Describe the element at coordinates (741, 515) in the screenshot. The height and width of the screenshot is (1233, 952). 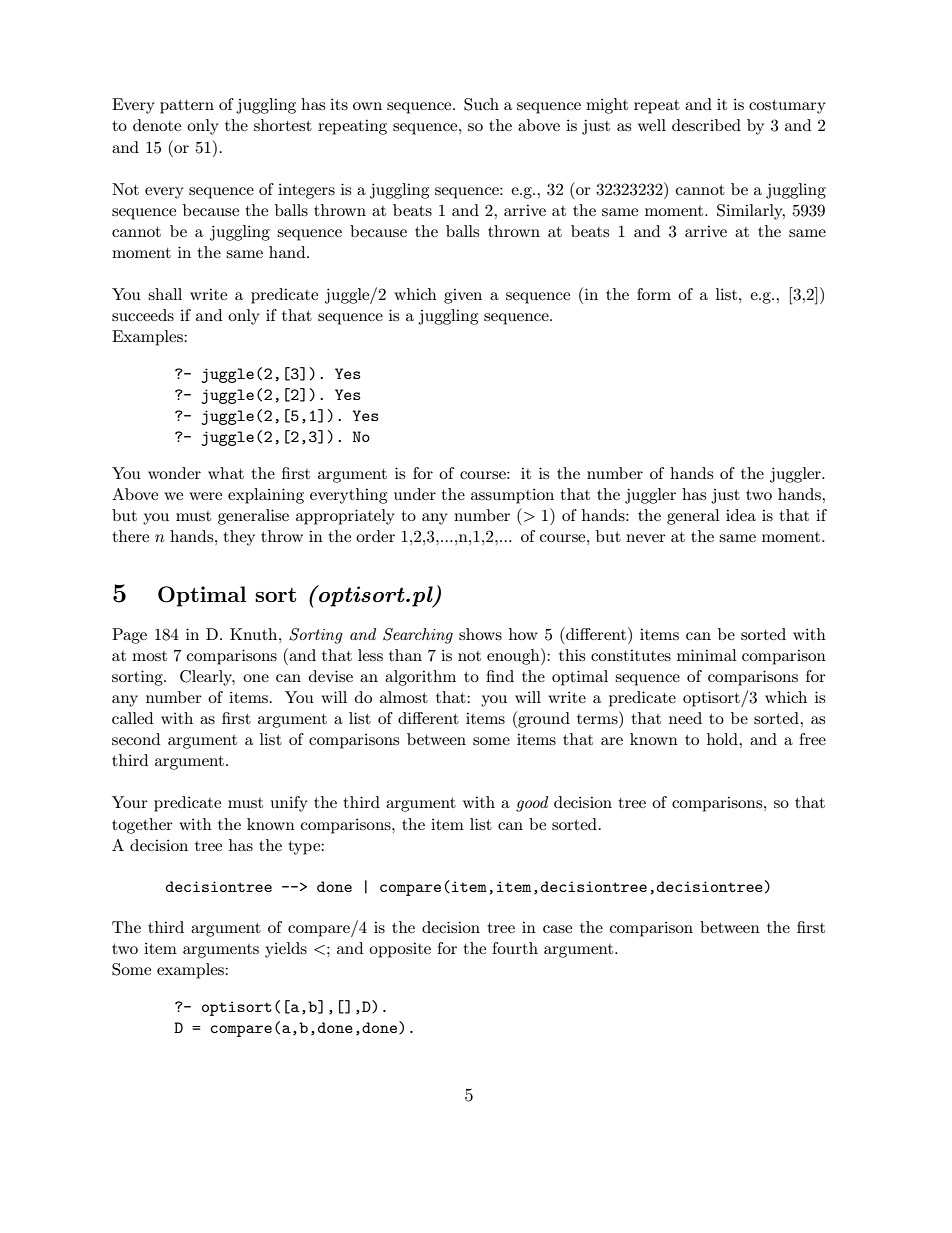
I see `idea` at that location.
